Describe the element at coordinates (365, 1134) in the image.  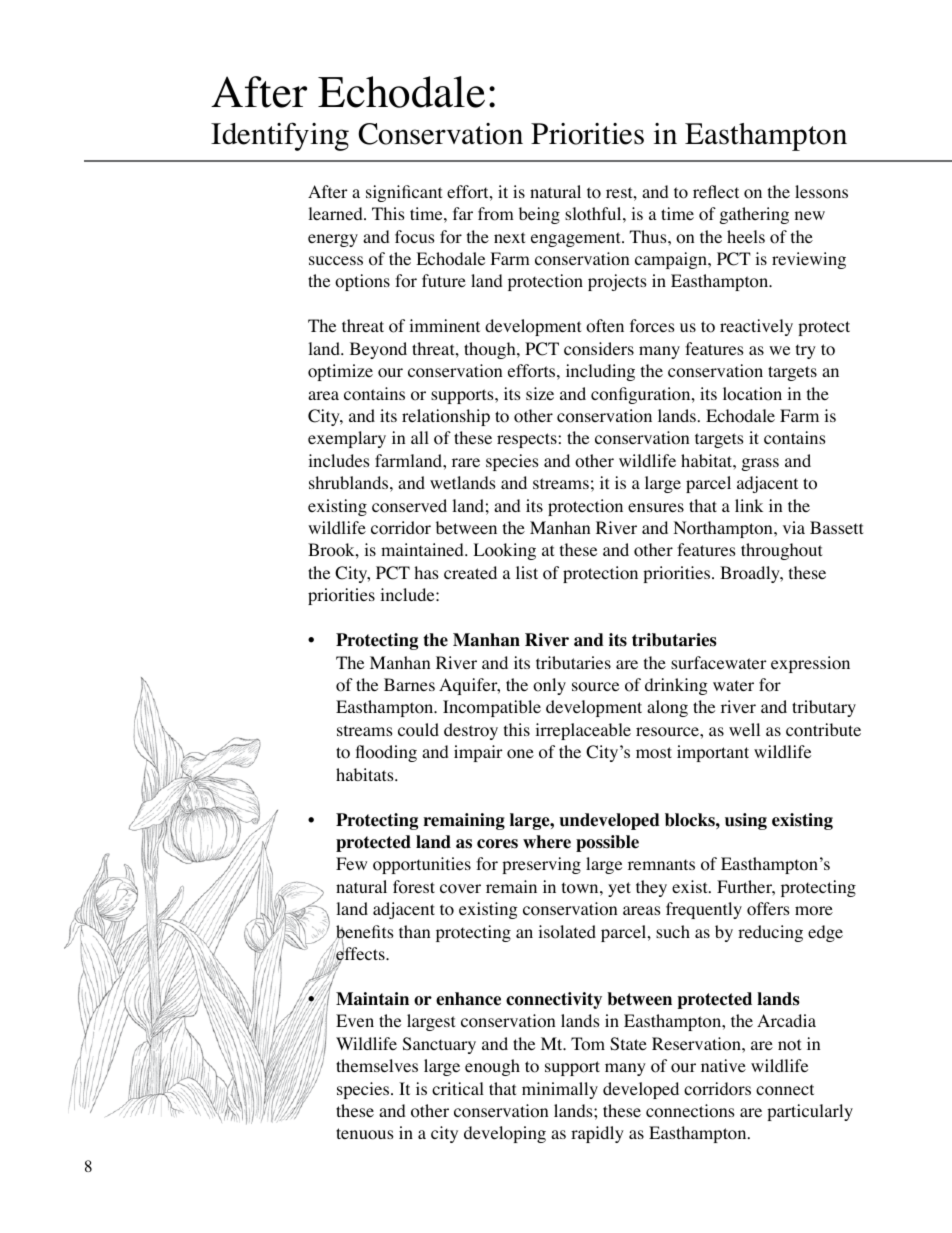
I see `tenuous` at that location.
